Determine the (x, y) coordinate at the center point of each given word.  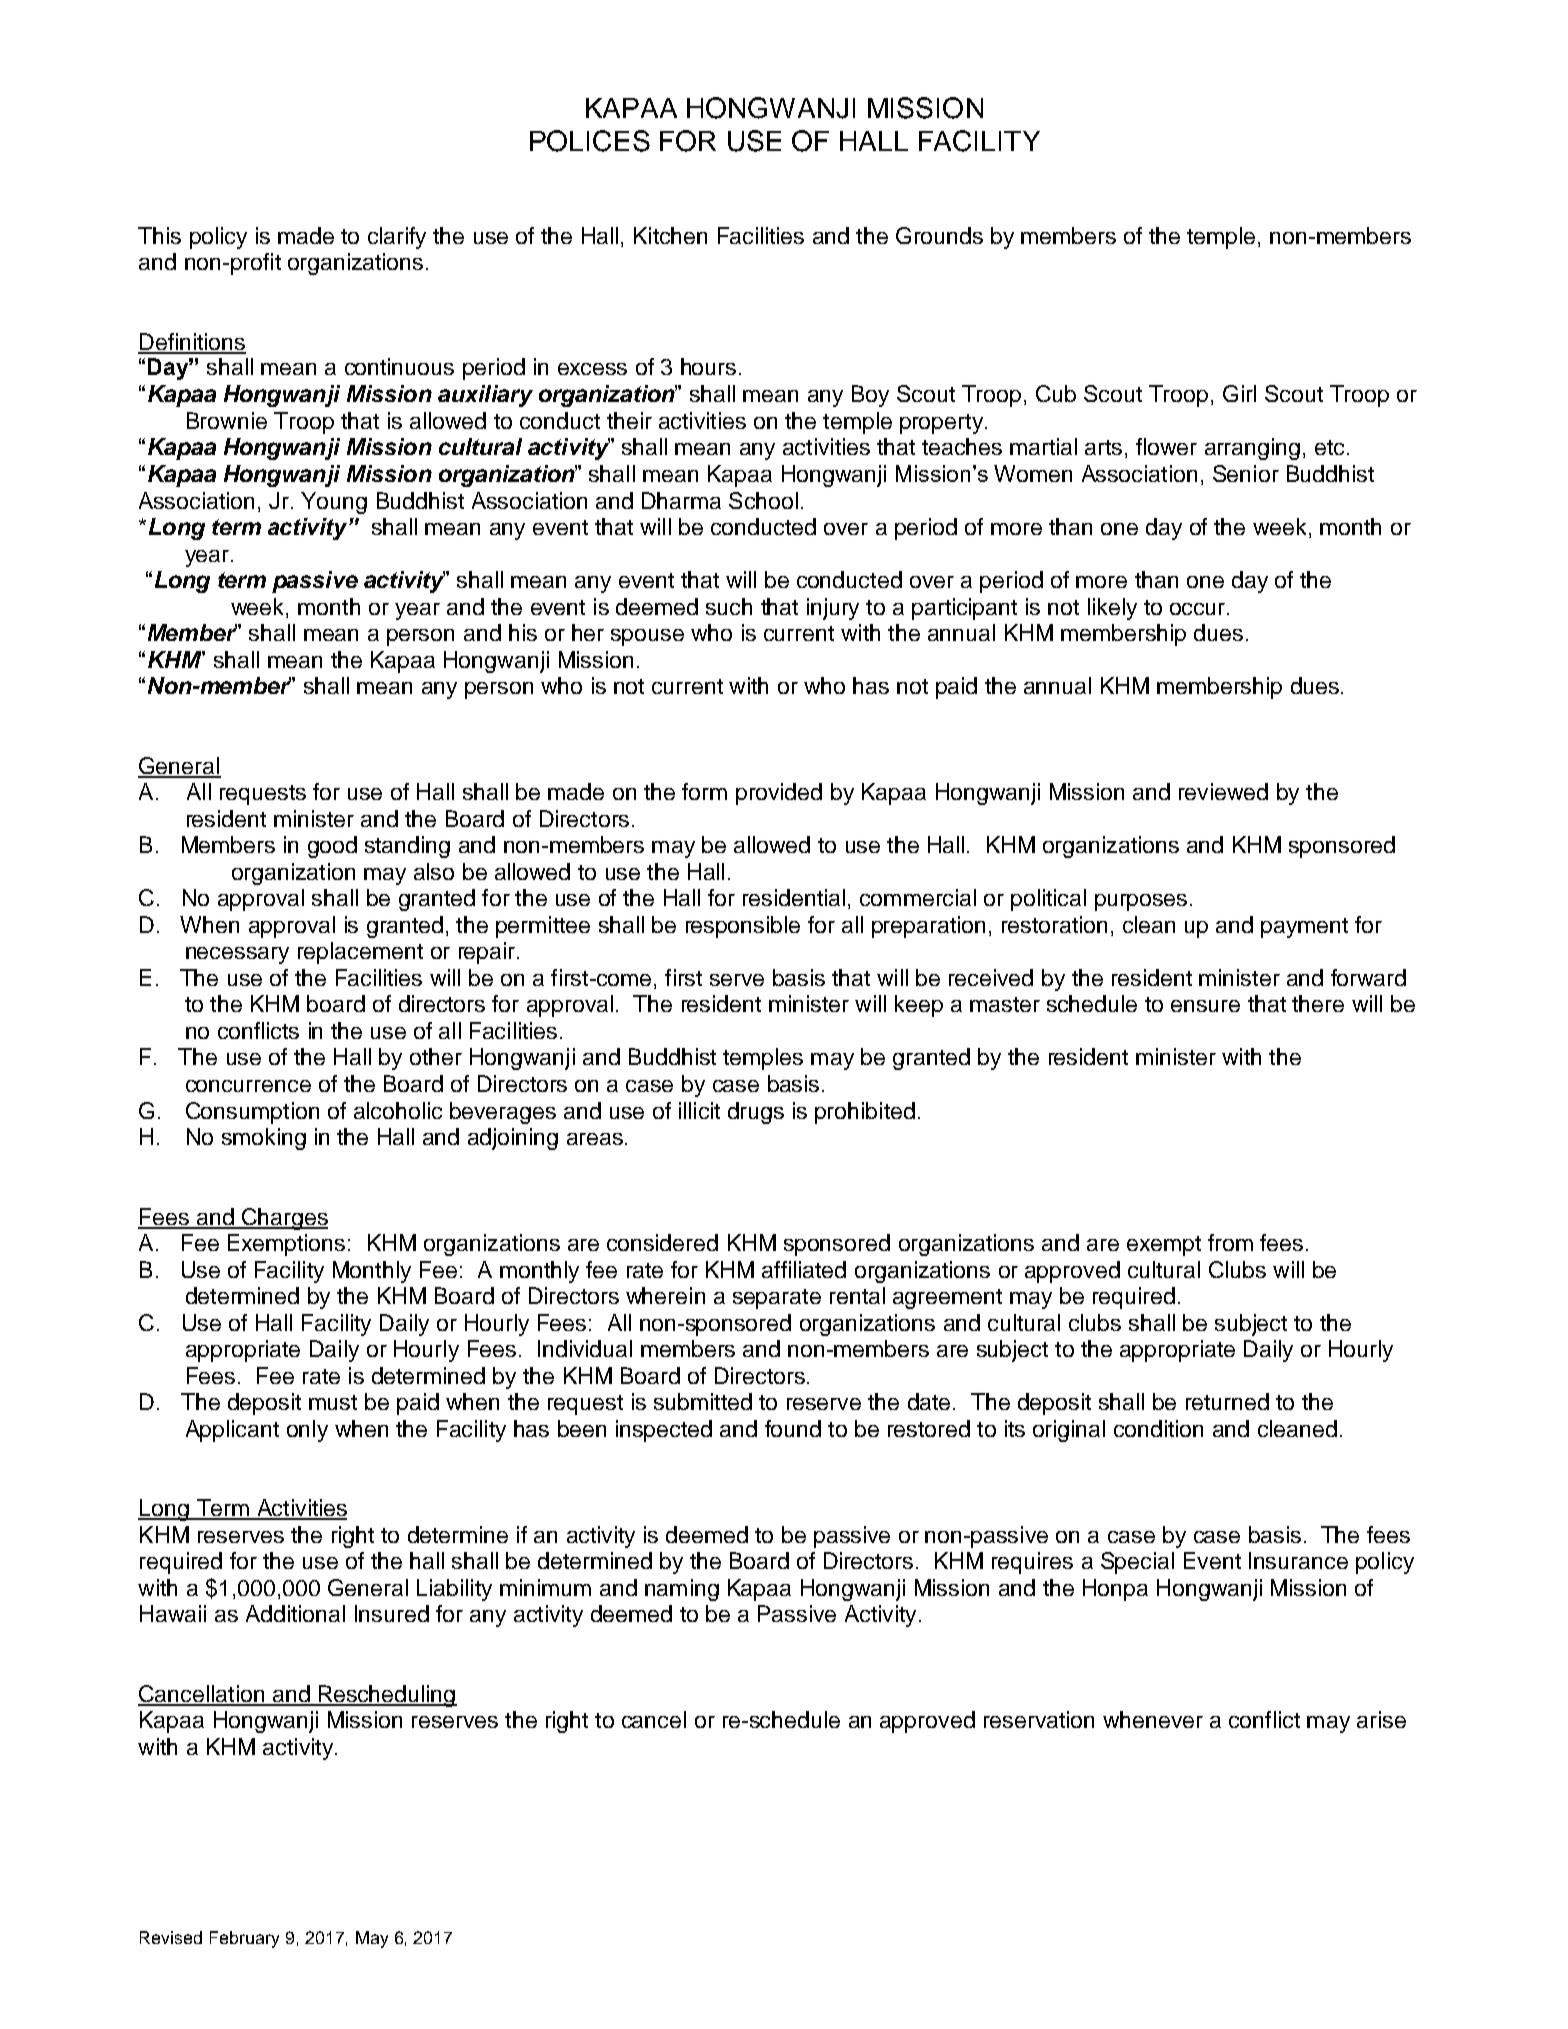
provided (779, 794)
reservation (1039, 1719)
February (244, 1939)
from (1230, 1242)
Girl (1239, 393)
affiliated (804, 1269)
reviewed (1223, 791)
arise (1381, 1719)
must (333, 1402)
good (332, 847)
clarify (397, 238)
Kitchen (670, 235)
